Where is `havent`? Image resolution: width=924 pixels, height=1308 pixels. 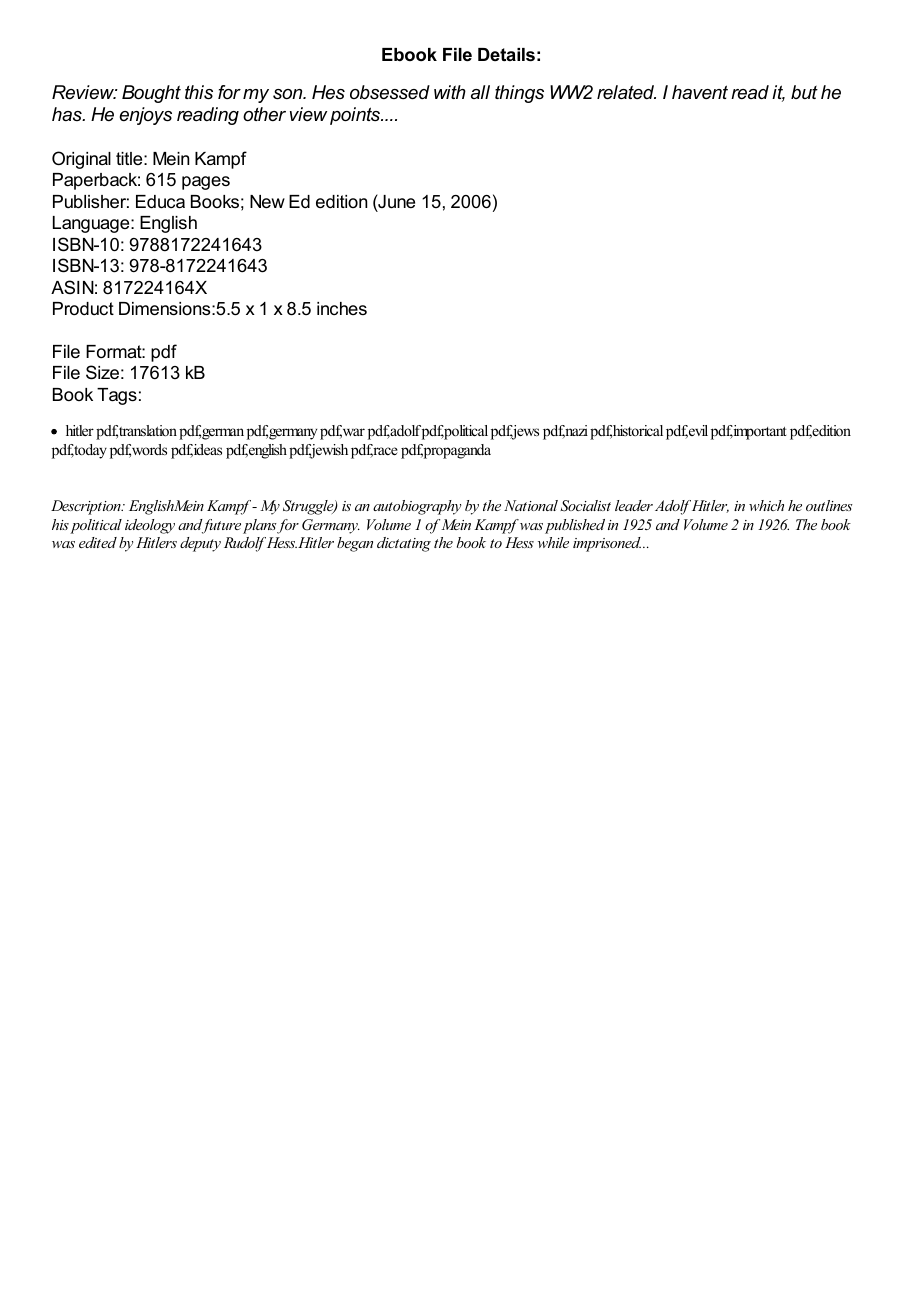 havent is located at coordinates (700, 92).
